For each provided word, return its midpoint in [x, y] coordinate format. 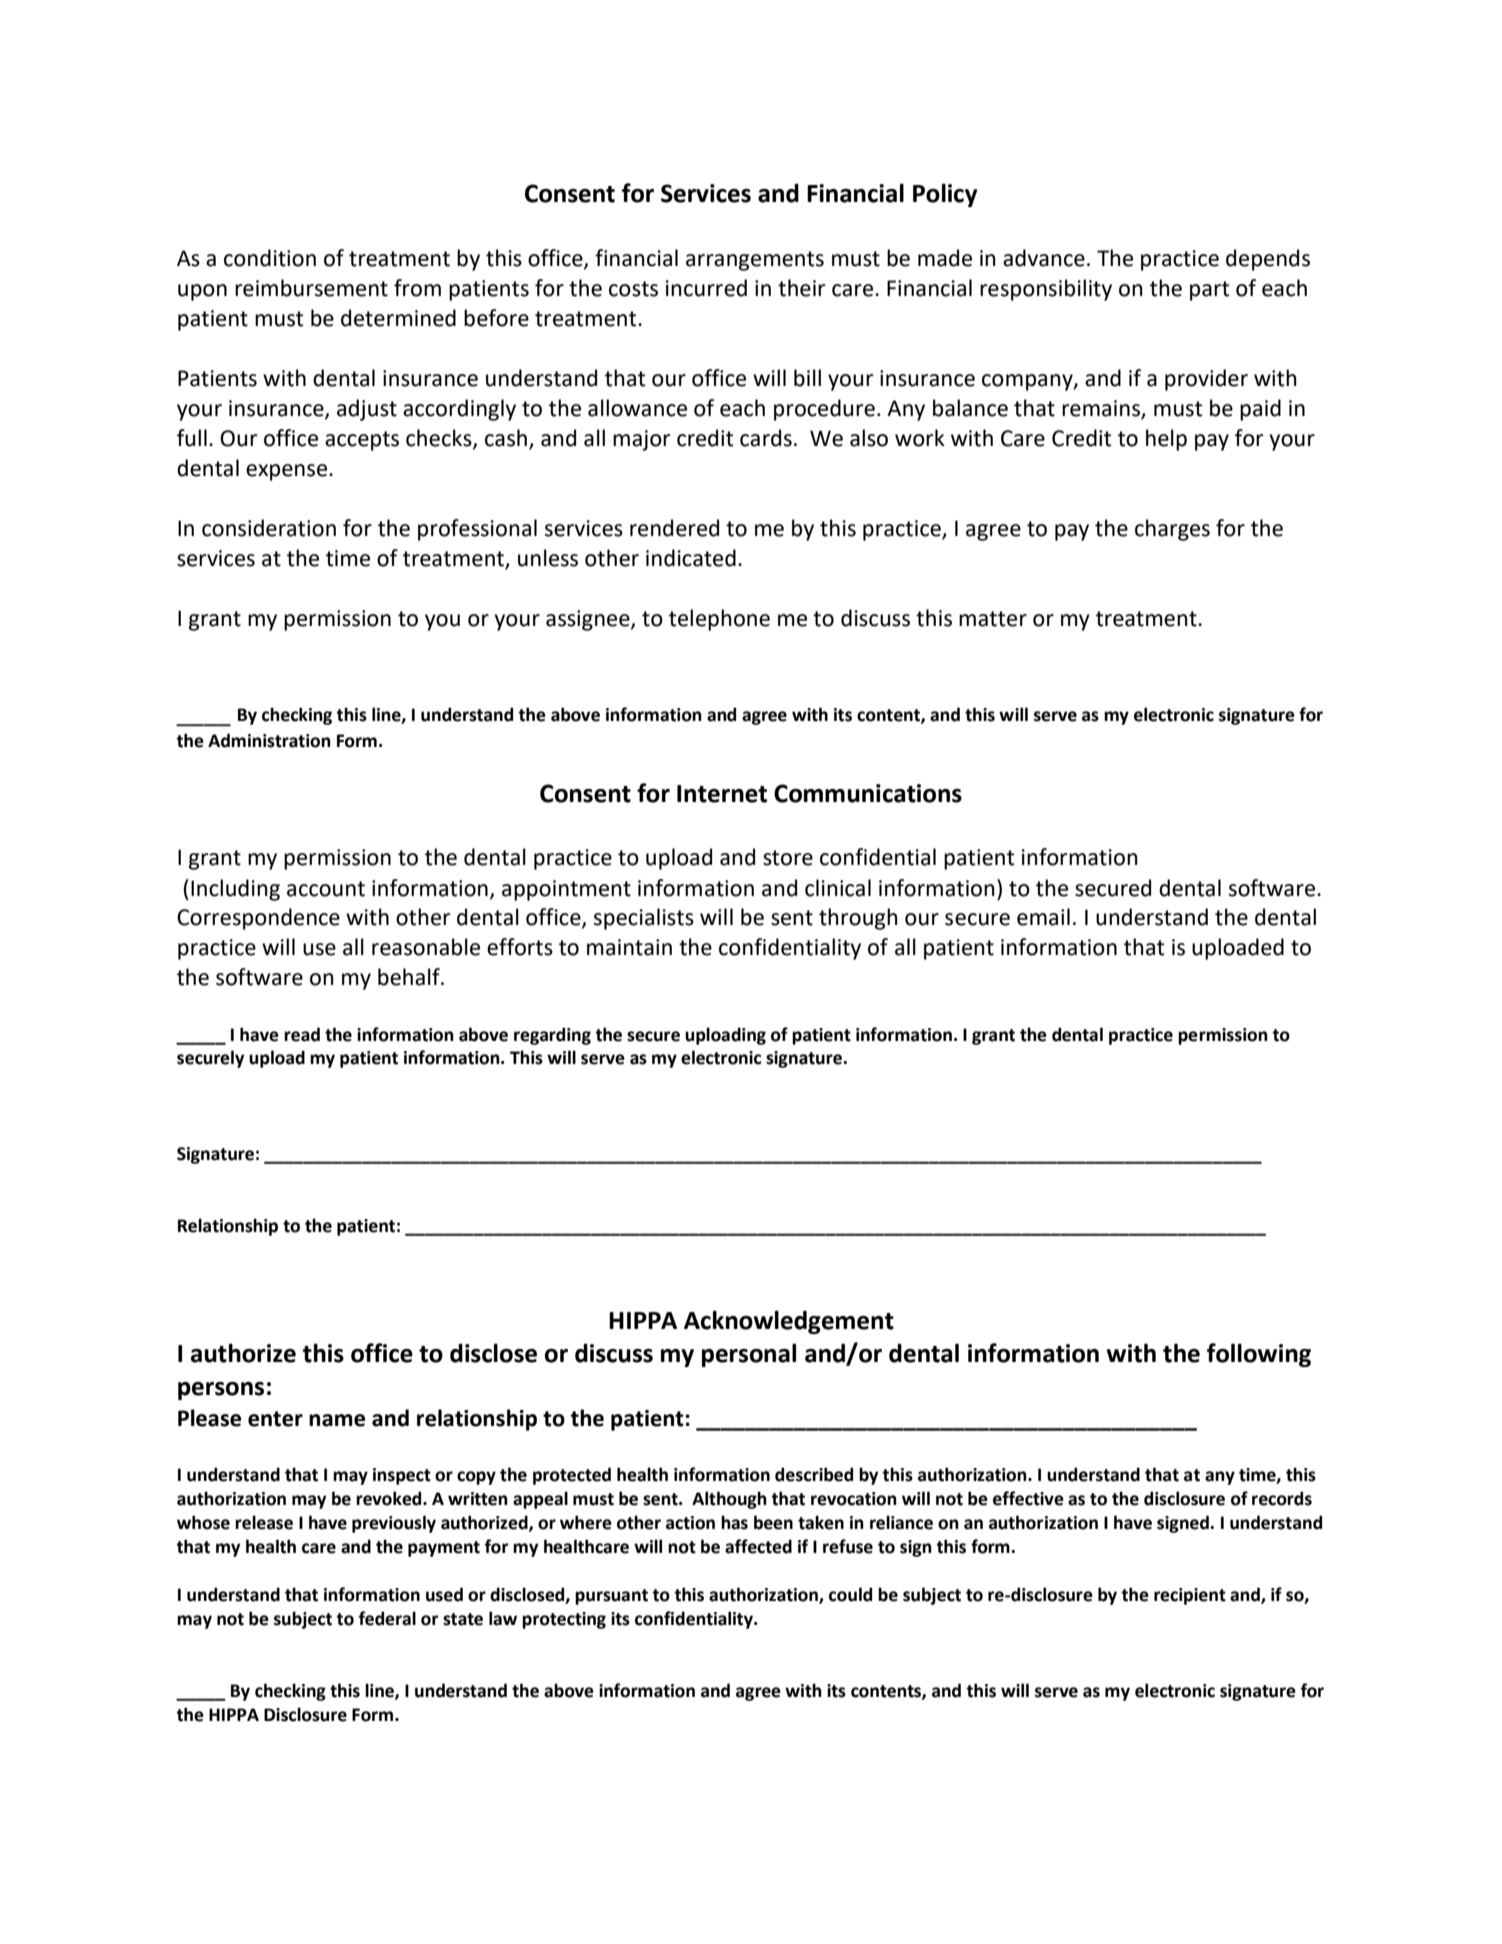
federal [387, 1618]
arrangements [755, 261]
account [326, 889]
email [1043, 917]
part [1209, 291]
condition [270, 258]
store [788, 858]
